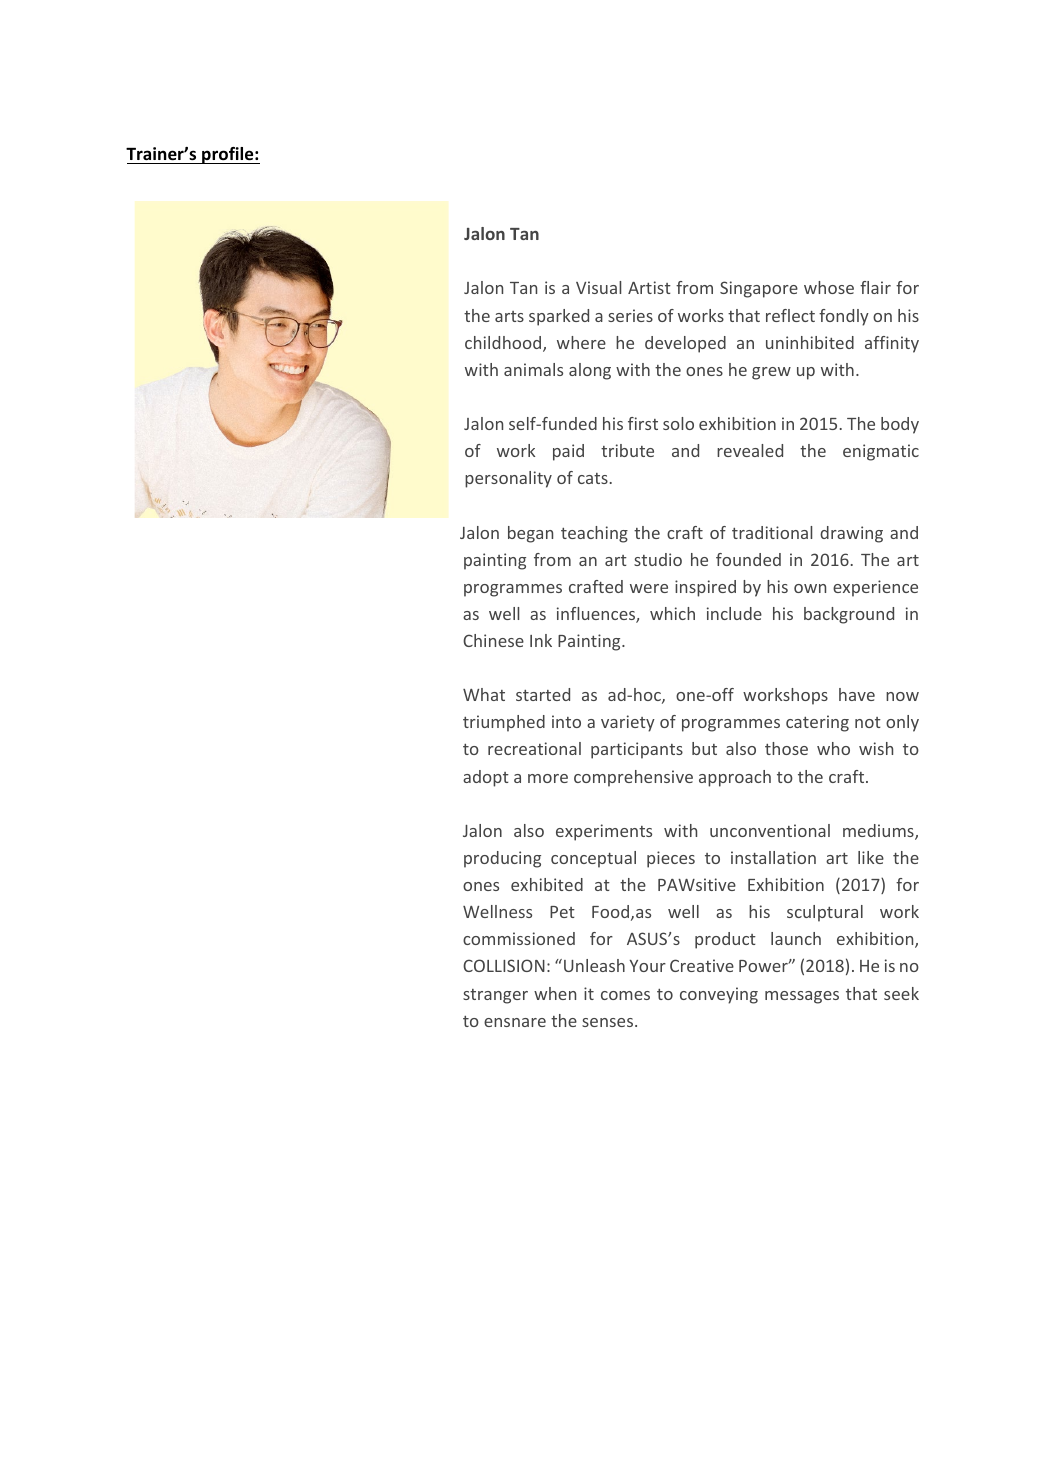  I want to click on developed, so click(685, 344).
